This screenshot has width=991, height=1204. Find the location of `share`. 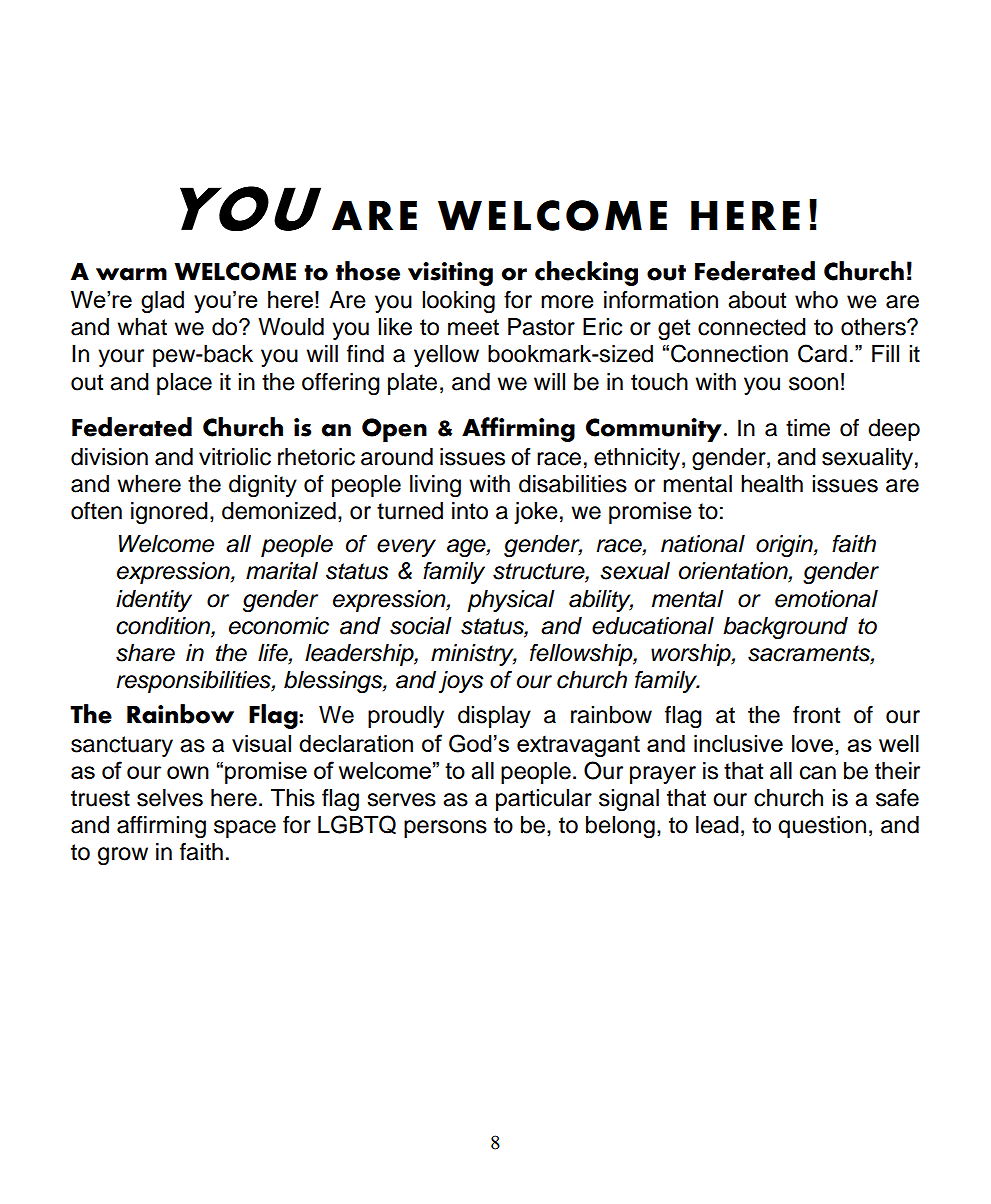

share is located at coordinates (145, 653).
